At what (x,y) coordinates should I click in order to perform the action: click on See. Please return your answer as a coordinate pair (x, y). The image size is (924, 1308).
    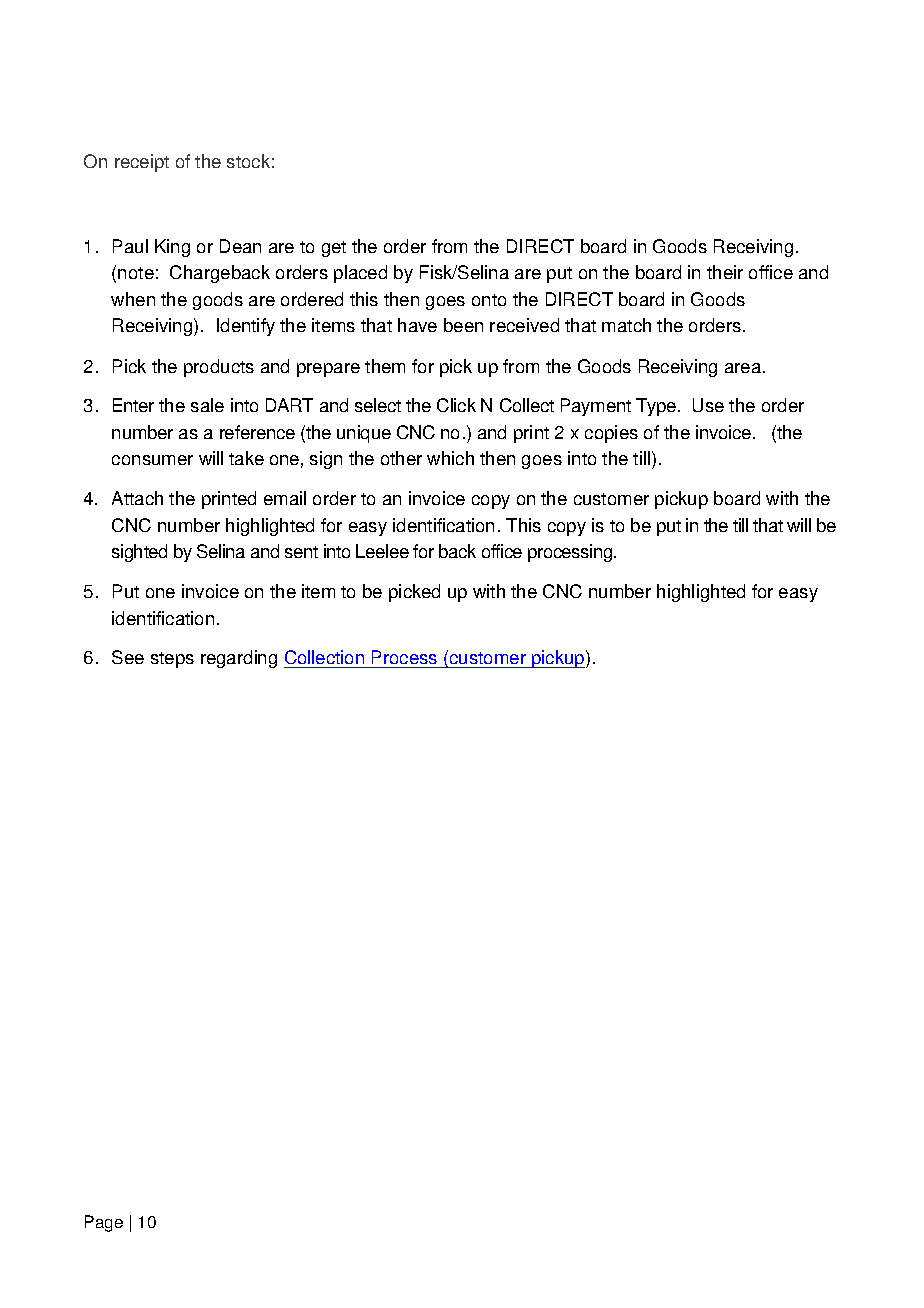
    Looking at the image, I should click on (128, 657).
